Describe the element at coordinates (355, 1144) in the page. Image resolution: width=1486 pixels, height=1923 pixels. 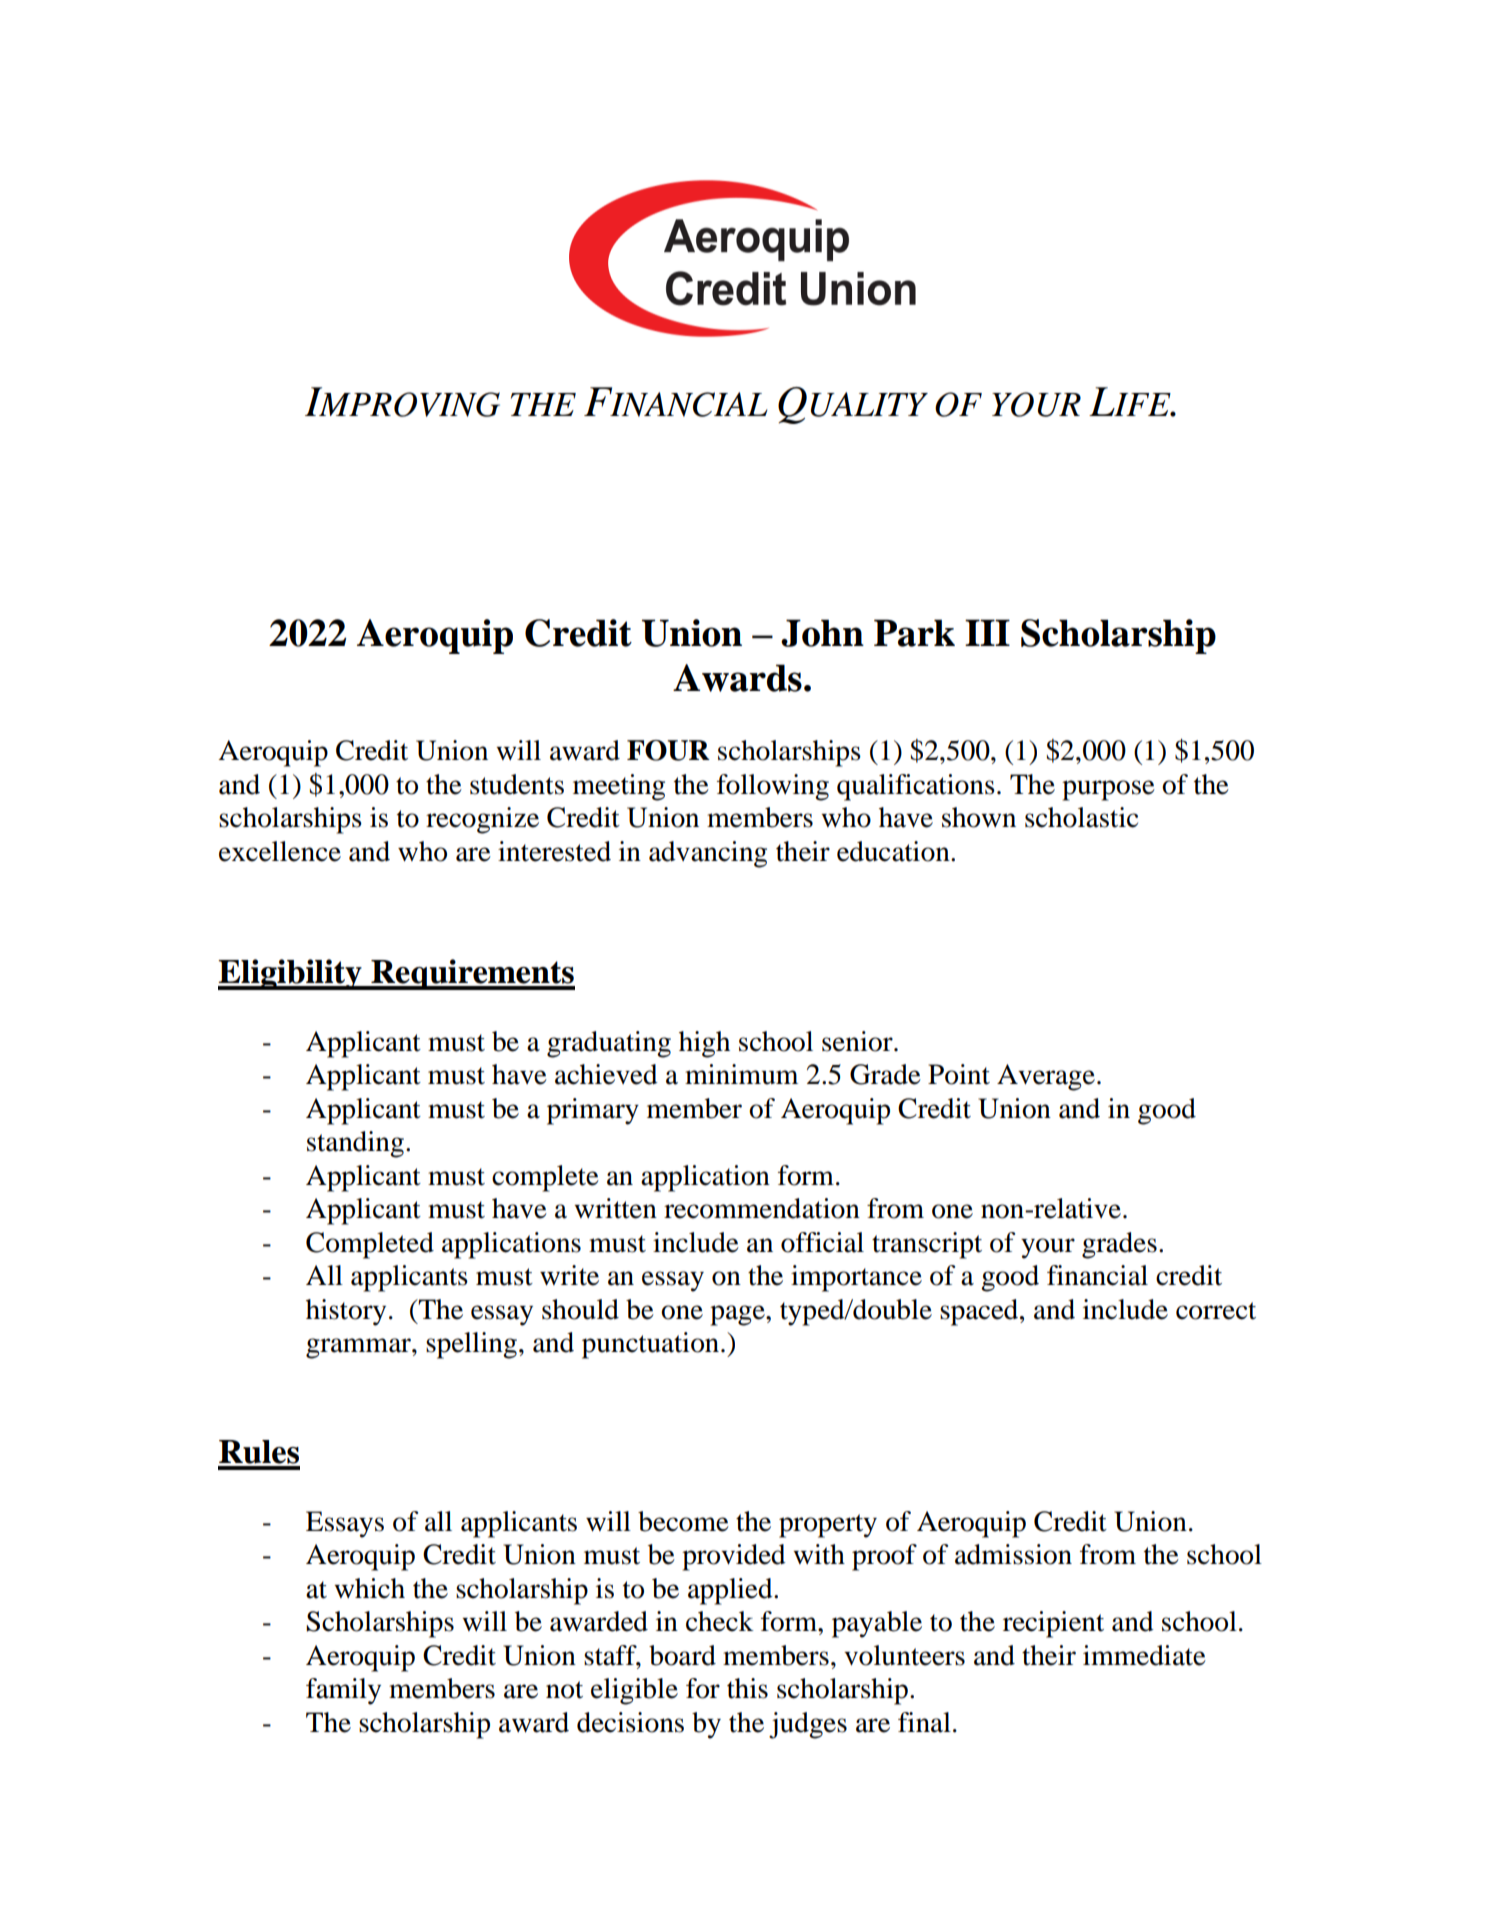
I see `standing` at that location.
